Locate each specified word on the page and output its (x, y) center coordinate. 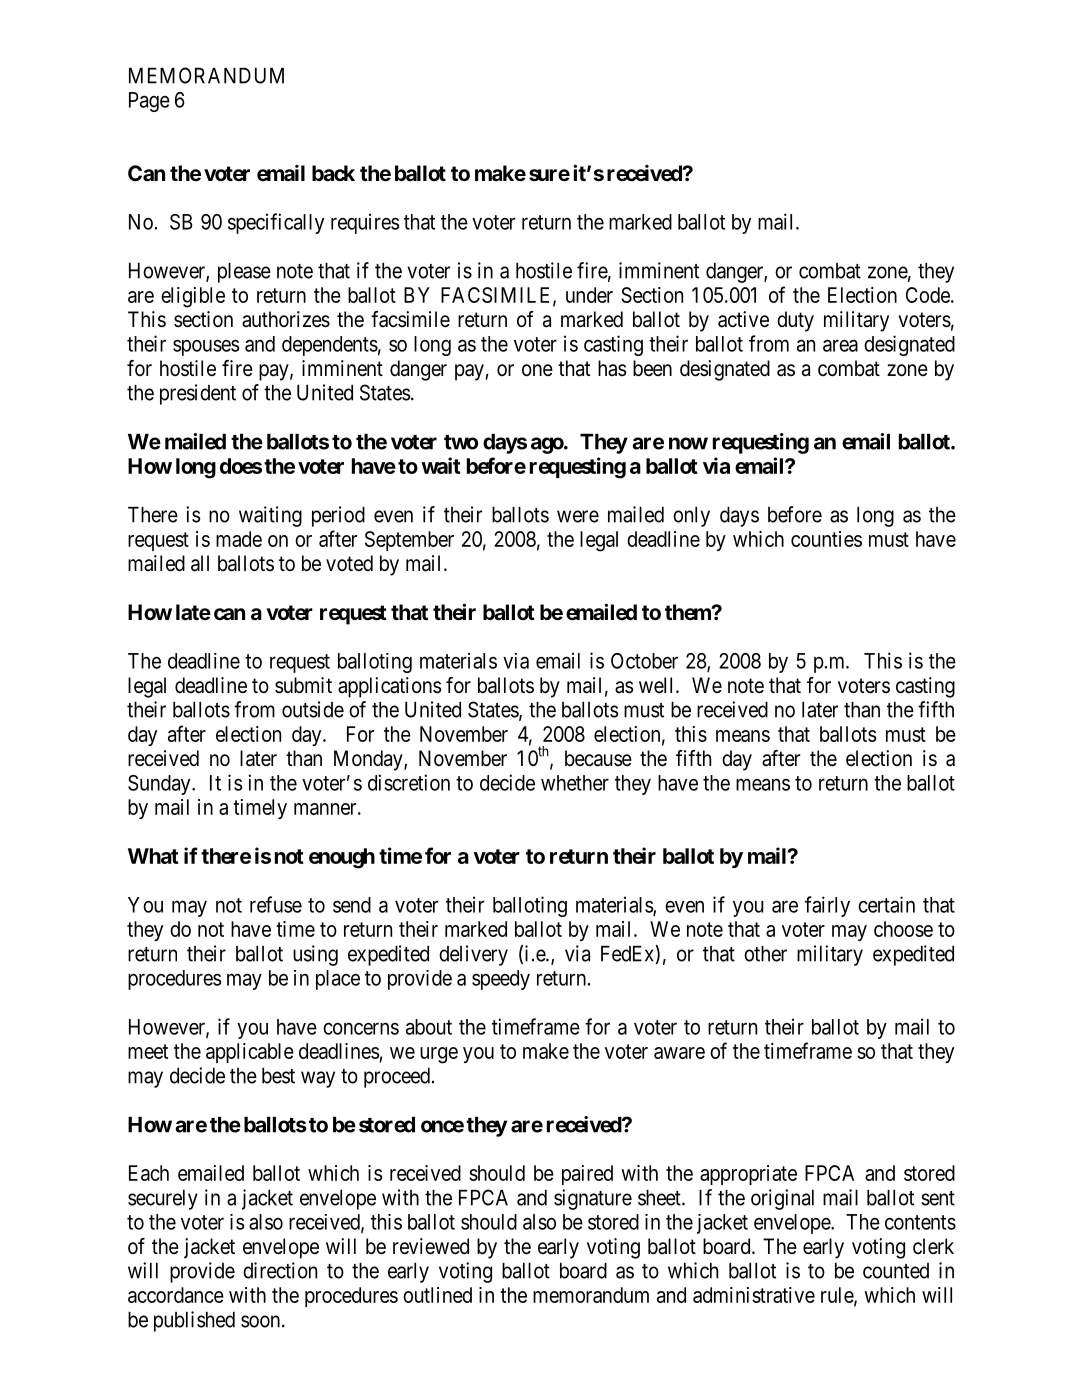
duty (795, 321)
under (589, 295)
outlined (437, 1295)
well (658, 685)
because (598, 758)
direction (280, 1270)
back (333, 173)
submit (303, 685)
